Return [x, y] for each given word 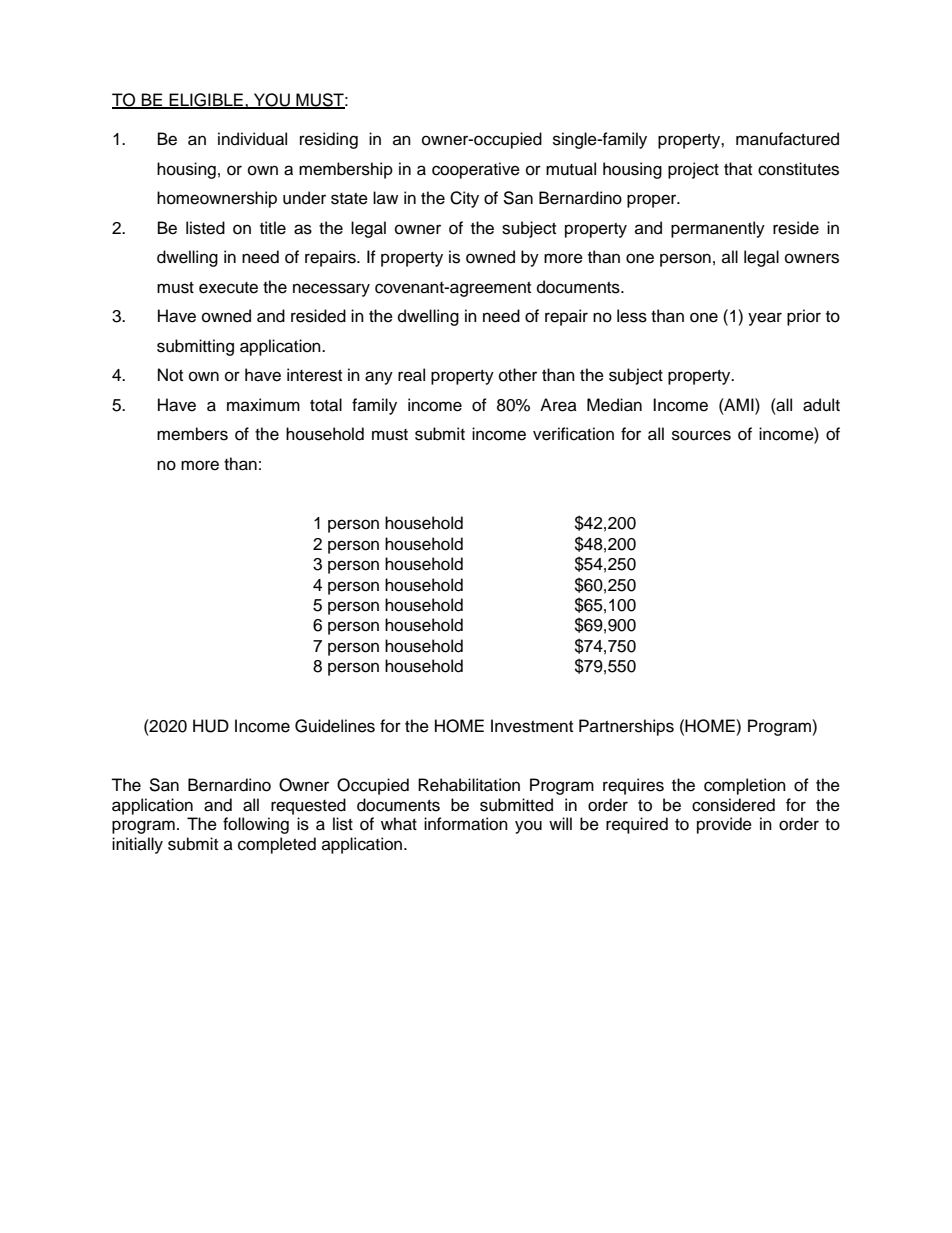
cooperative [476, 170]
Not [170, 375]
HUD [211, 726]
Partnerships [626, 727]
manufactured [787, 139]
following [256, 825]
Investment [532, 726]
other [518, 375]
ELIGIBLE [206, 101]
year [765, 319]
